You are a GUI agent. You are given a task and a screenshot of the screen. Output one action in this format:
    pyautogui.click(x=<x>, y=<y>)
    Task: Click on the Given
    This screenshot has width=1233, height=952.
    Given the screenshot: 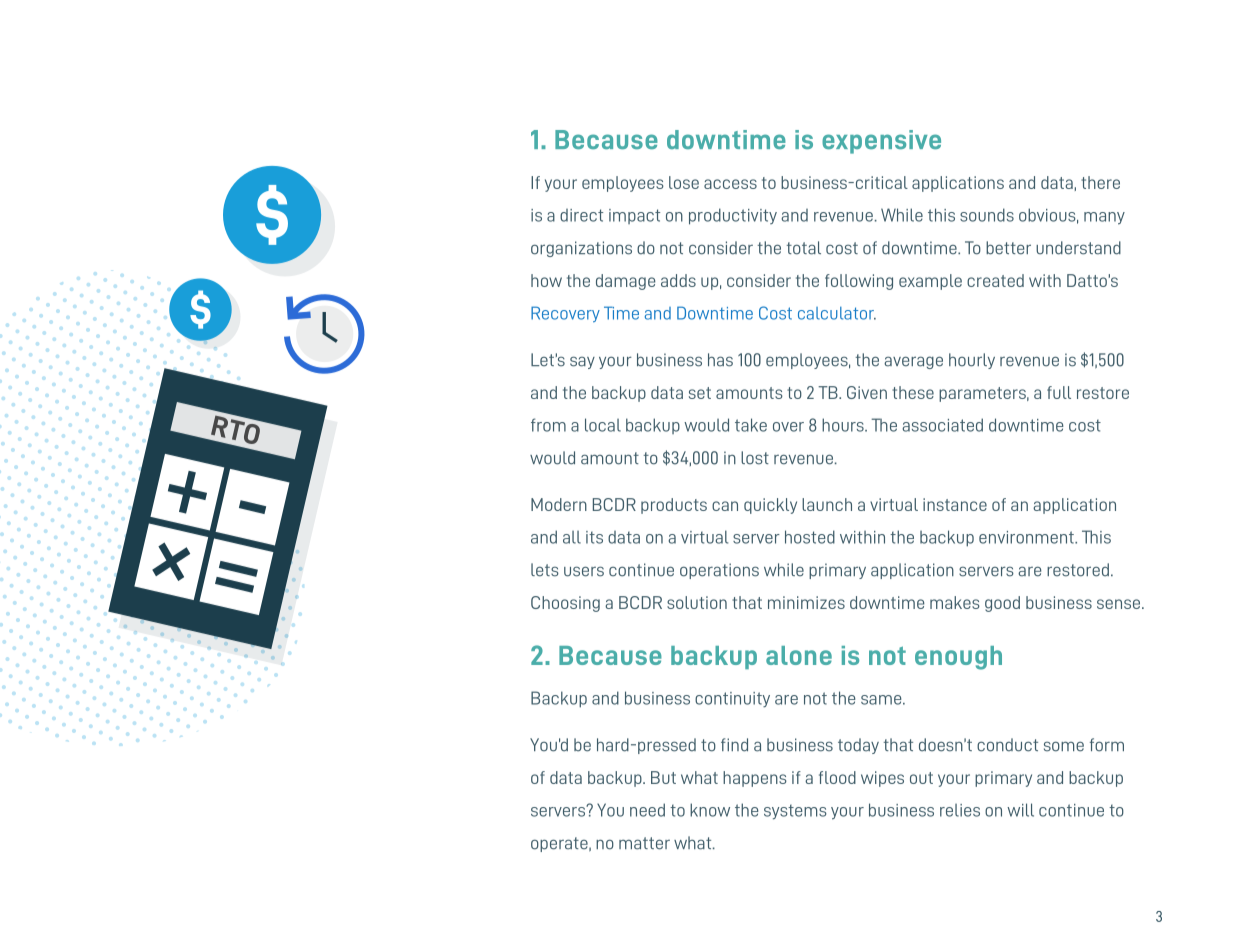 What is the action you would take?
    pyautogui.click(x=867, y=392)
